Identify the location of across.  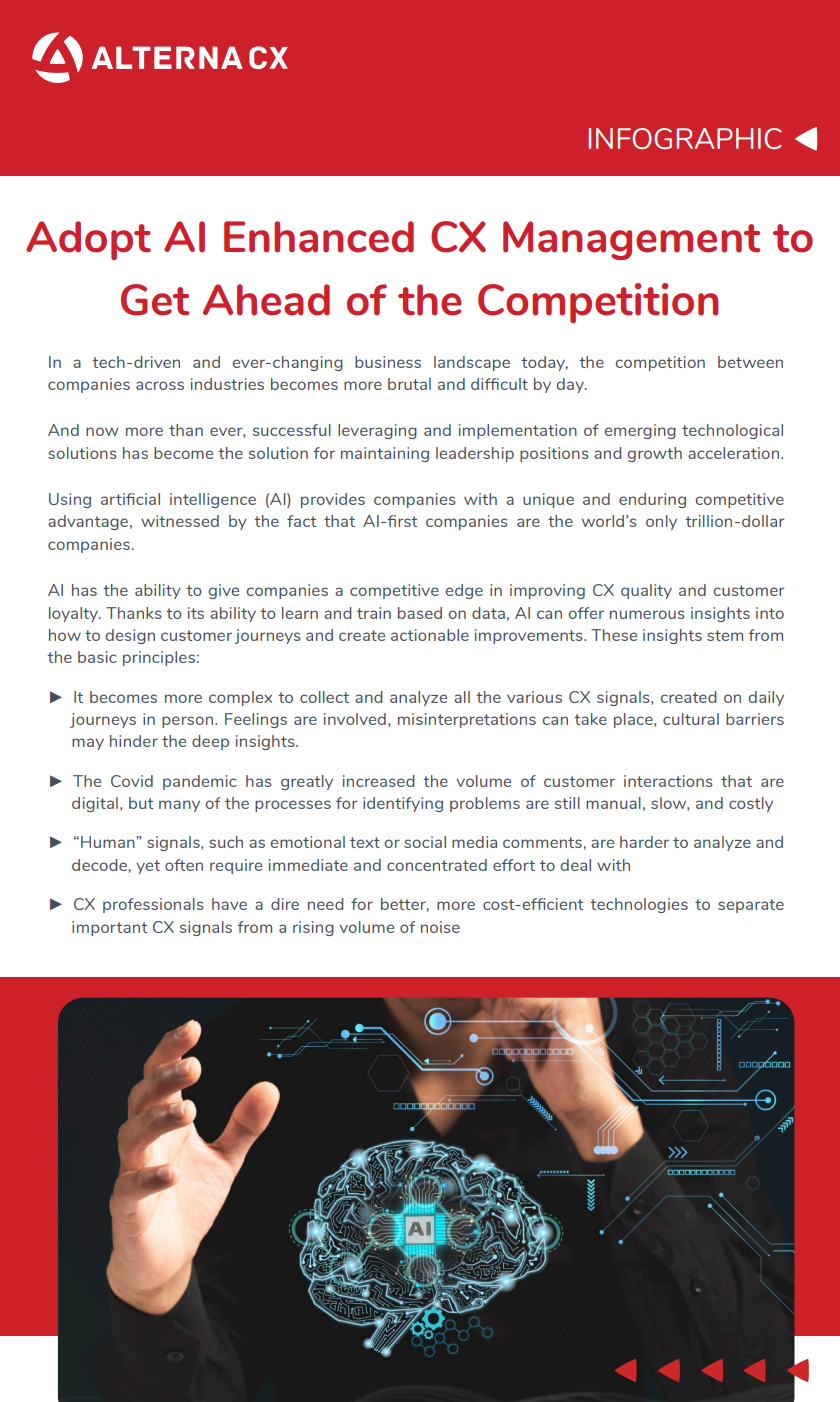
(160, 385).
